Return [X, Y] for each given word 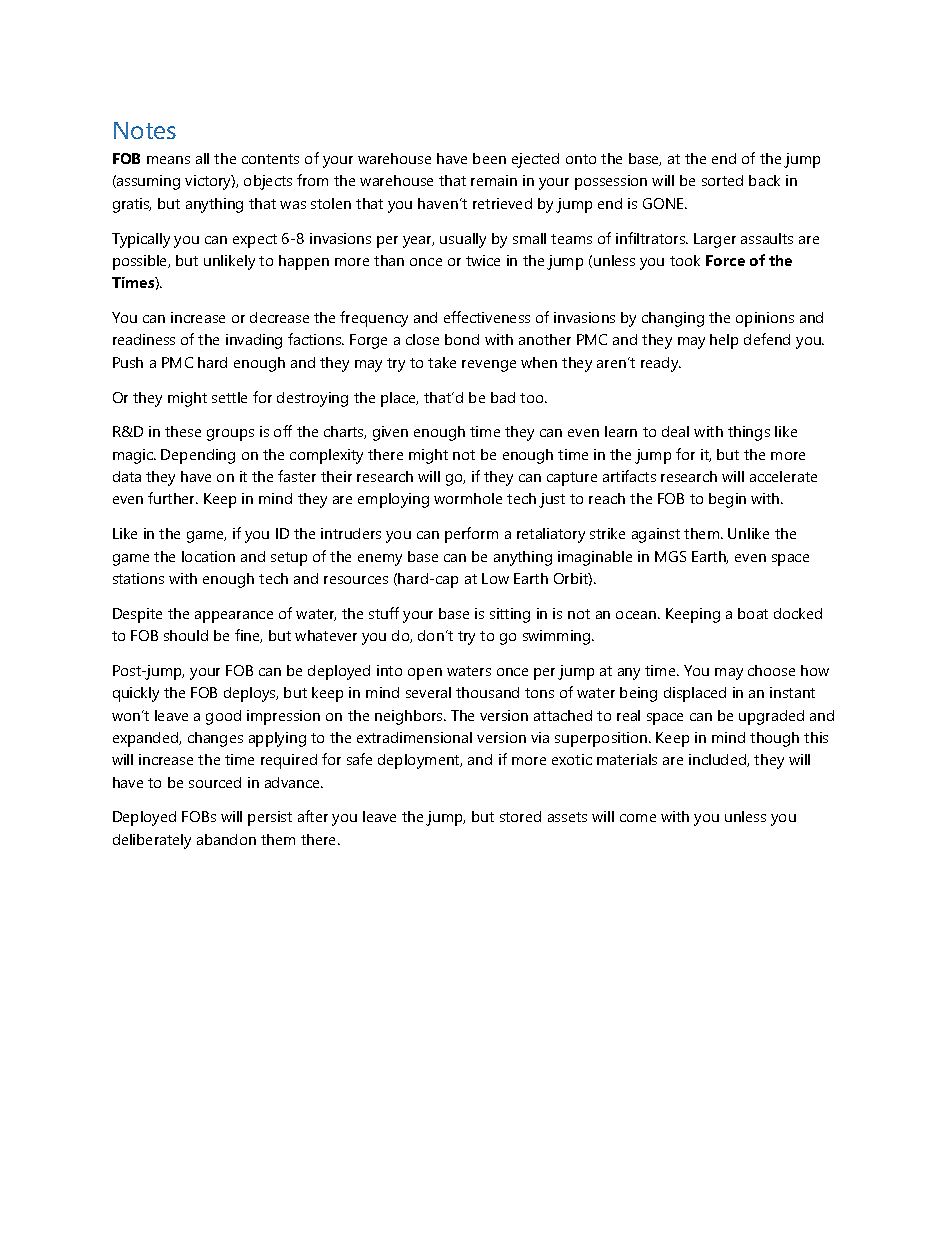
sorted [722, 180]
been [489, 158]
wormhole [468, 498]
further [173, 498]
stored [520, 816]
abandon [226, 839]
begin [727, 500]
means [168, 160]
